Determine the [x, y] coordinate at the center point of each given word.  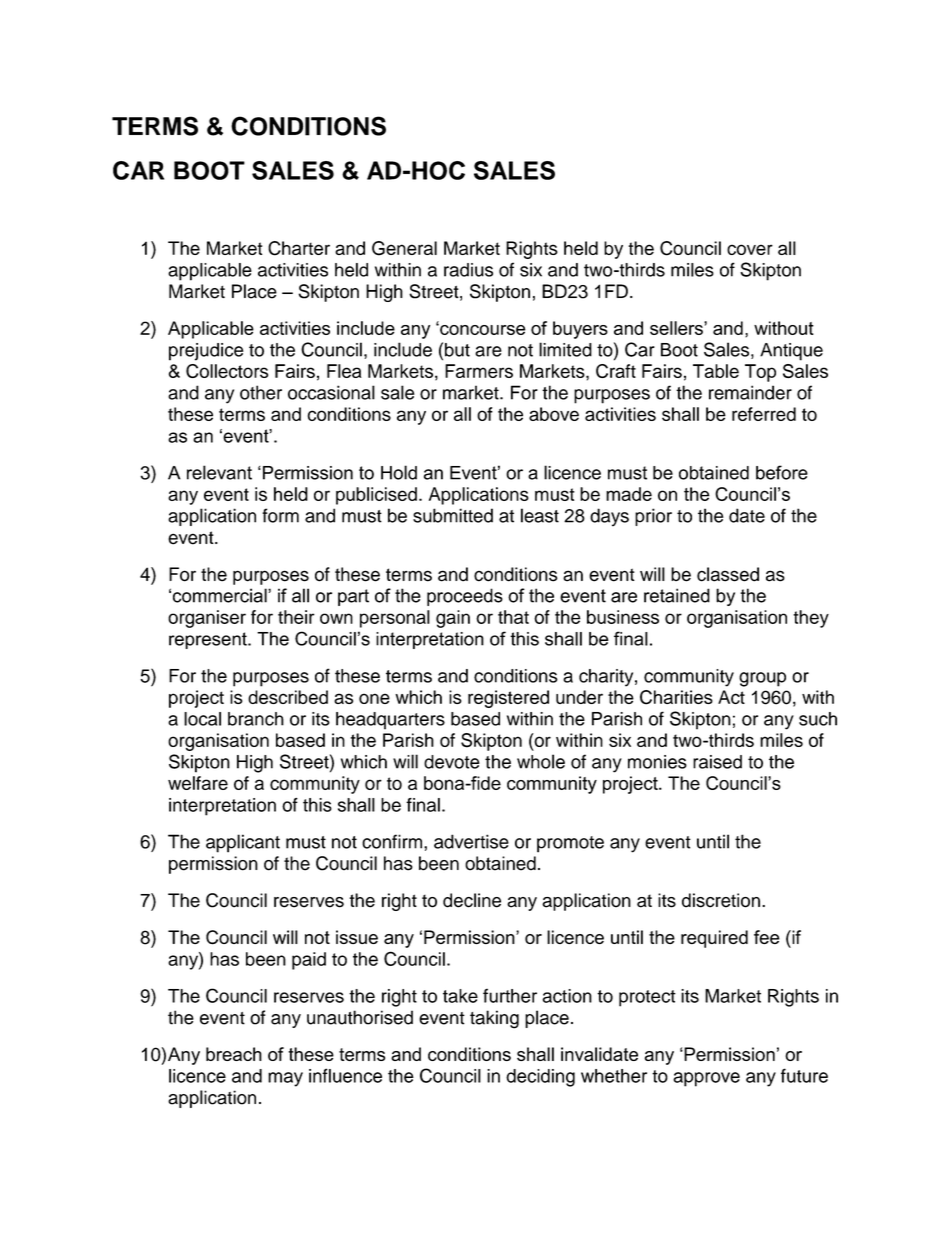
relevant [219, 472]
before [782, 472]
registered [508, 699]
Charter [299, 248]
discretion [721, 900]
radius [468, 270]
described [288, 697]
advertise [471, 841]
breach [234, 1054]
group [762, 679]
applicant [243, 843]
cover [750, 249]
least [540, 515]
